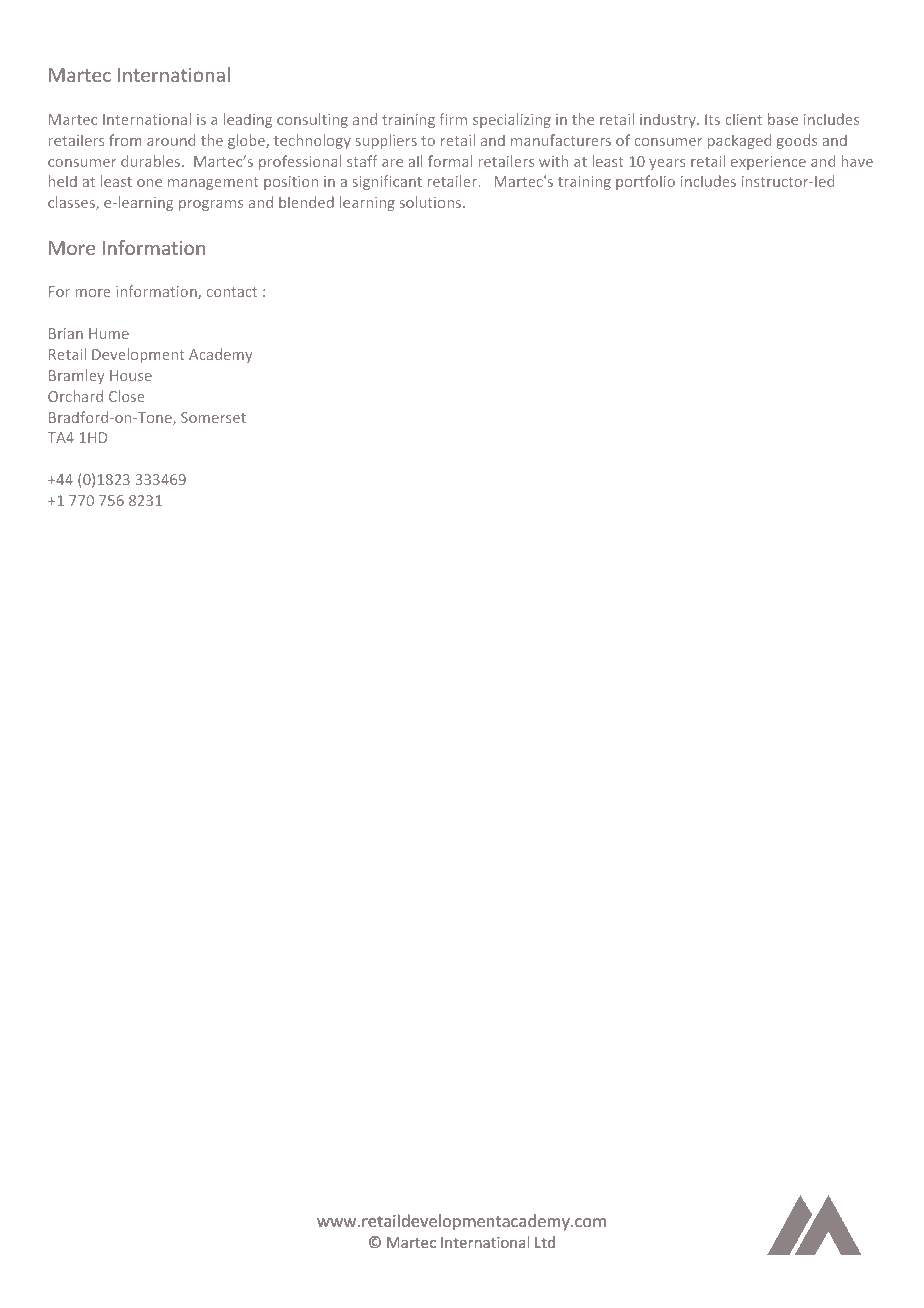 The image size is (924, 1308). Describe the element at coordinates (131, 375) in the document. I see `House` at that location.
